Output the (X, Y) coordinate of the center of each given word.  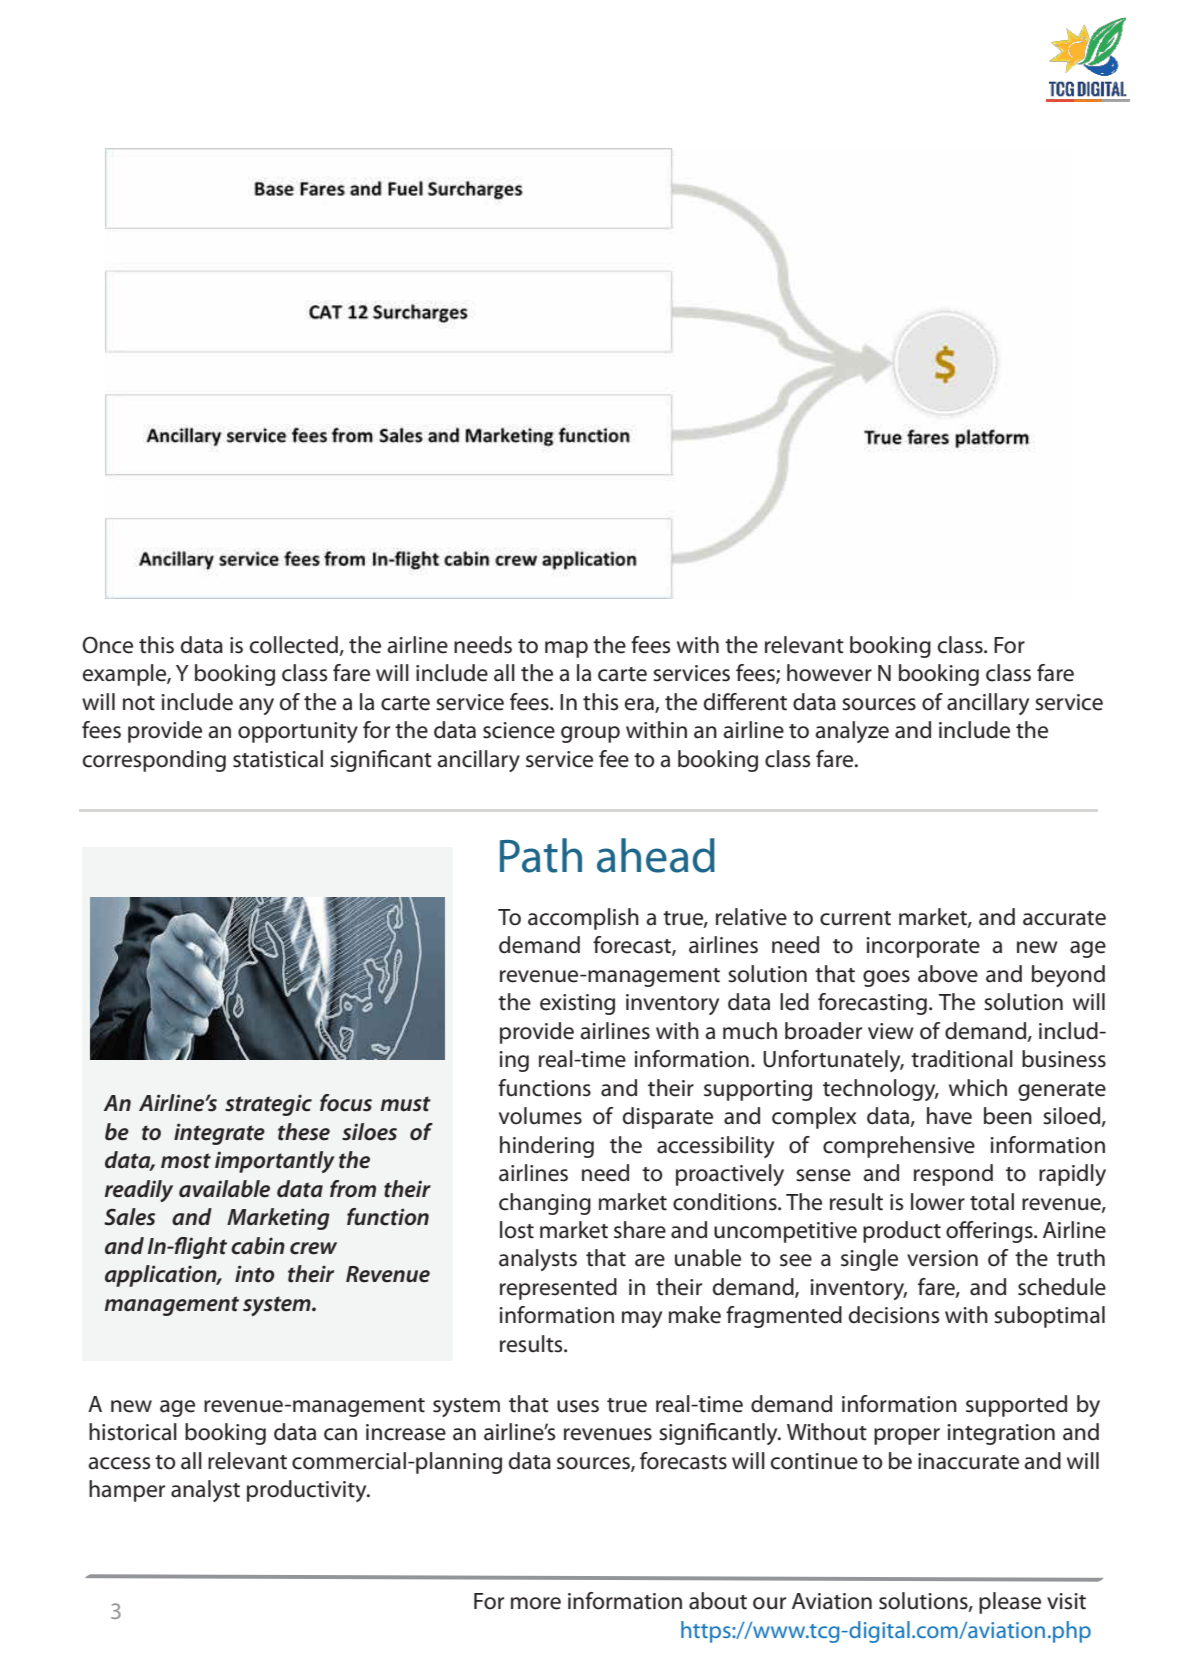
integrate (219, 1134)
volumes (540, 1116)
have (949, 1116)
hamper (127, 1491)
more (536, 1603)
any (256, 706)
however (829, 673)
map (566, 649)
